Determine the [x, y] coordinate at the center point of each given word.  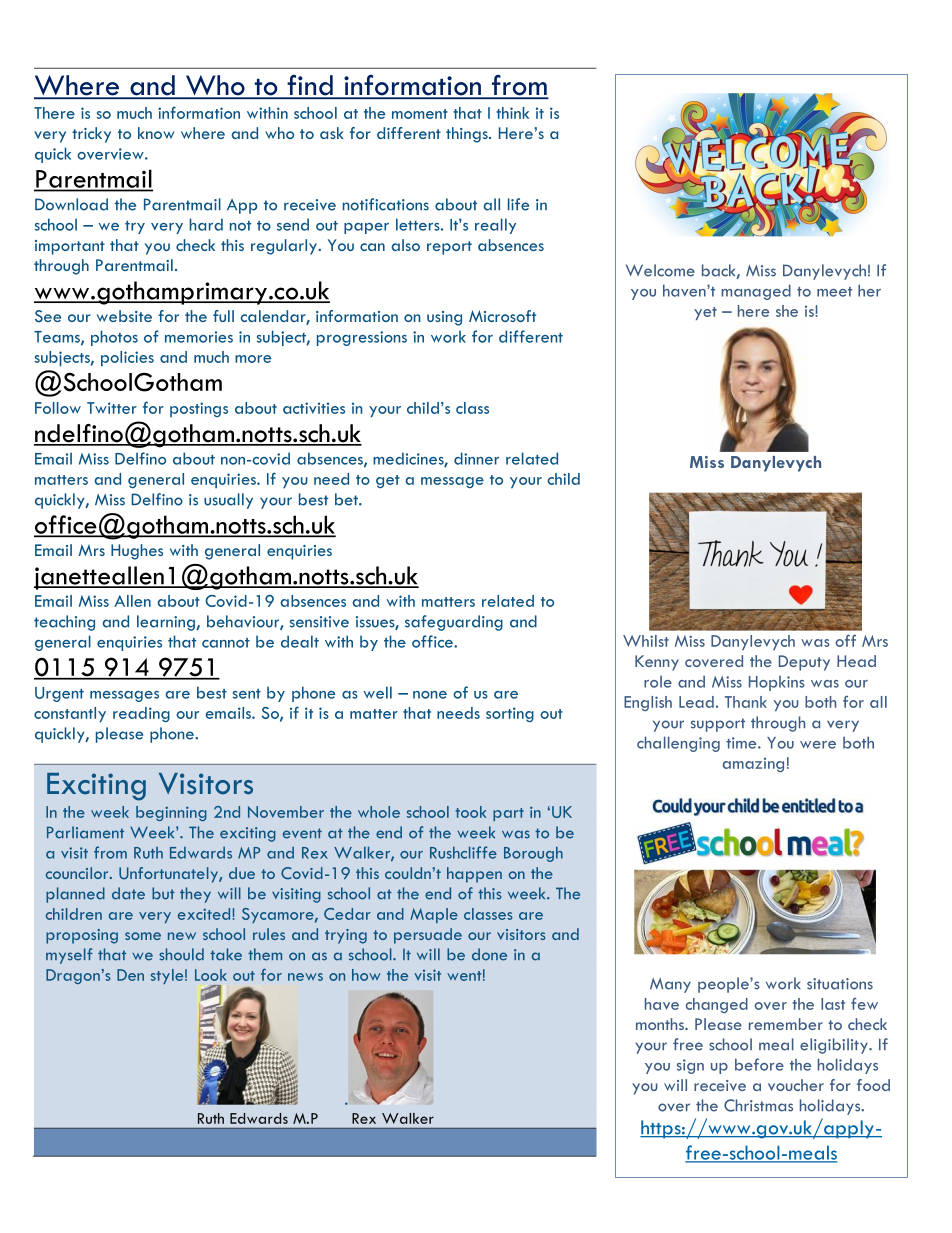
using [444, 318]
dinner [476, 458]
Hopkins [777, 683]
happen [474, 875]
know [156, 133]
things [468, 135]
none [430, 695]
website [124, 316]
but [163, 893]
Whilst [646, 641]
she [787, 311]
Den [130, 975]
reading [141, 714]
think [512, 113]
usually [228, 501]
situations [840, 984]
